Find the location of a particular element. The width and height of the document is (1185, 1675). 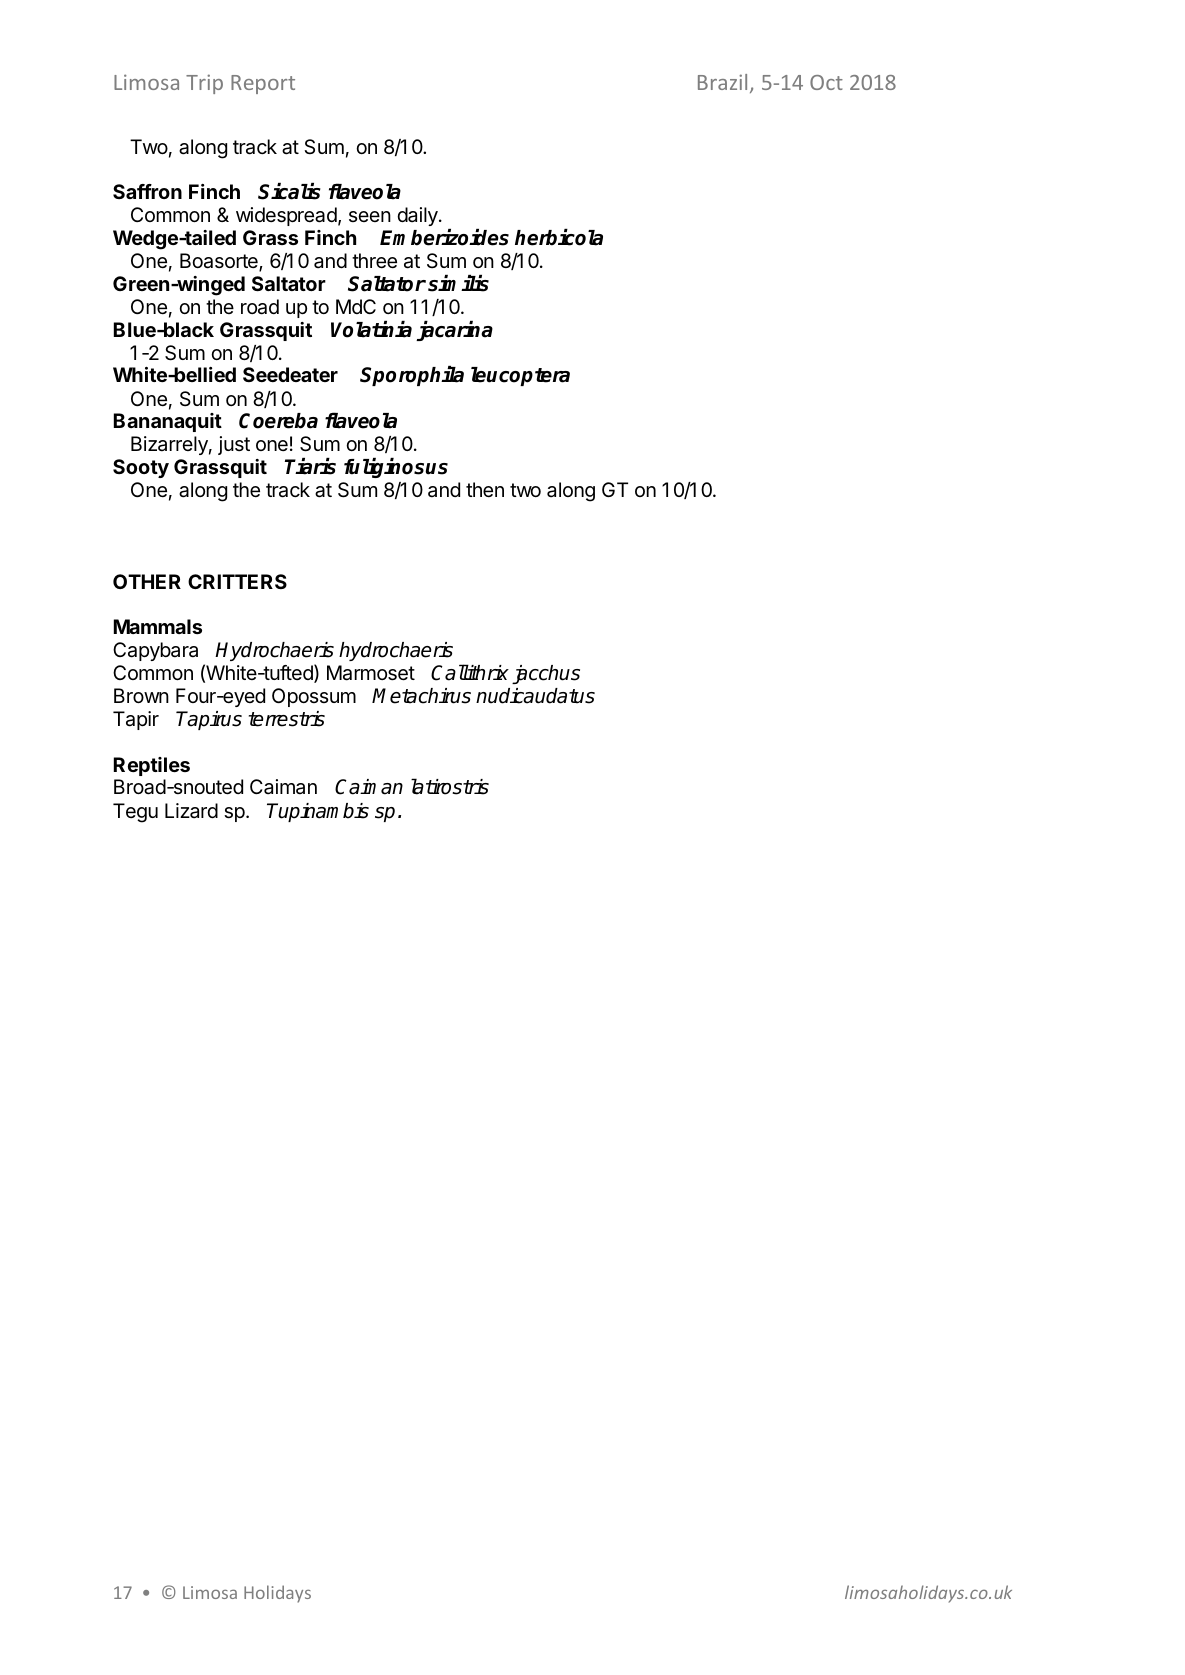

daily is located at coordinates (418, 216).
